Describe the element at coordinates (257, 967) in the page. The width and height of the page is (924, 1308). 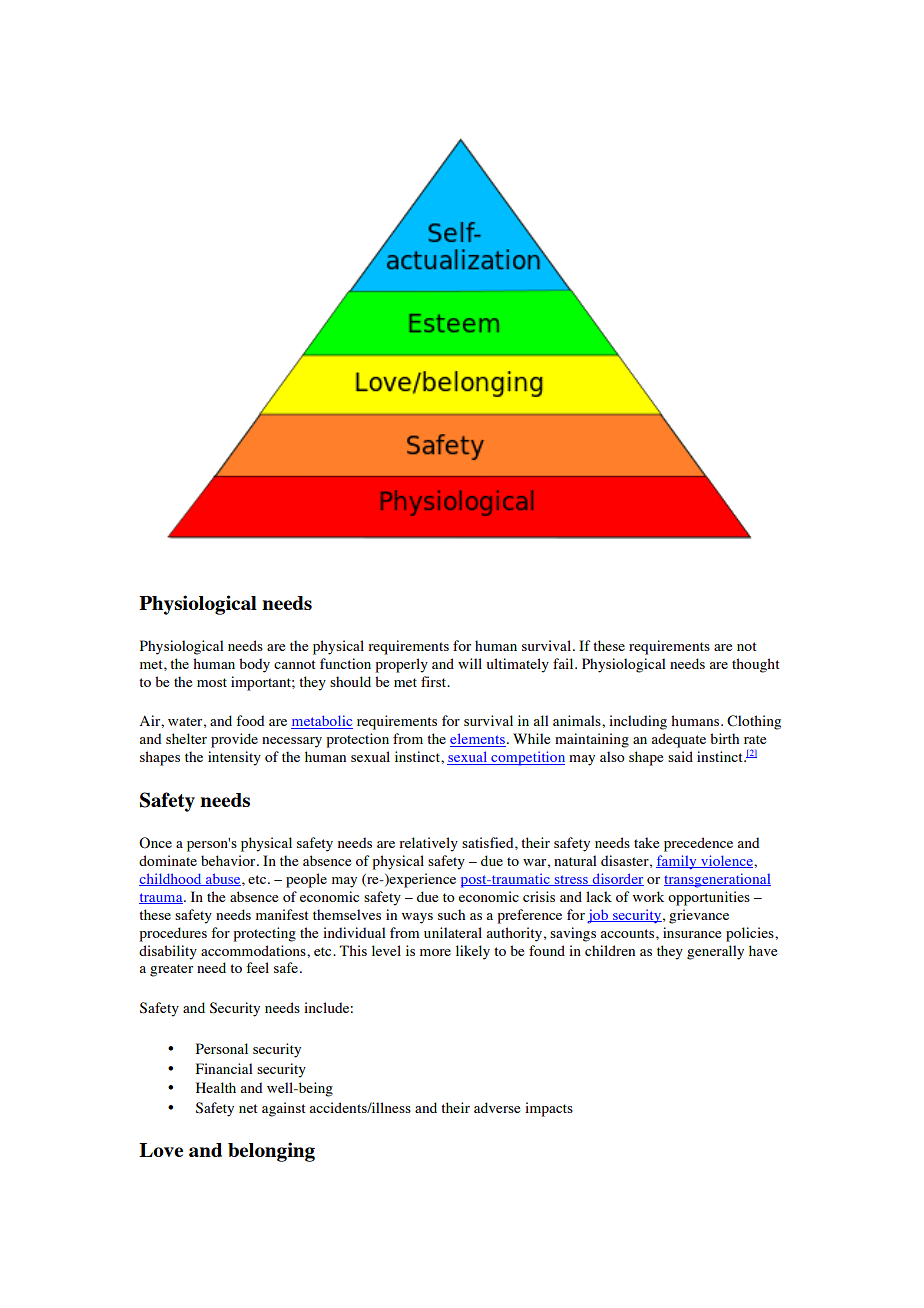
I see `feel` at that location.
